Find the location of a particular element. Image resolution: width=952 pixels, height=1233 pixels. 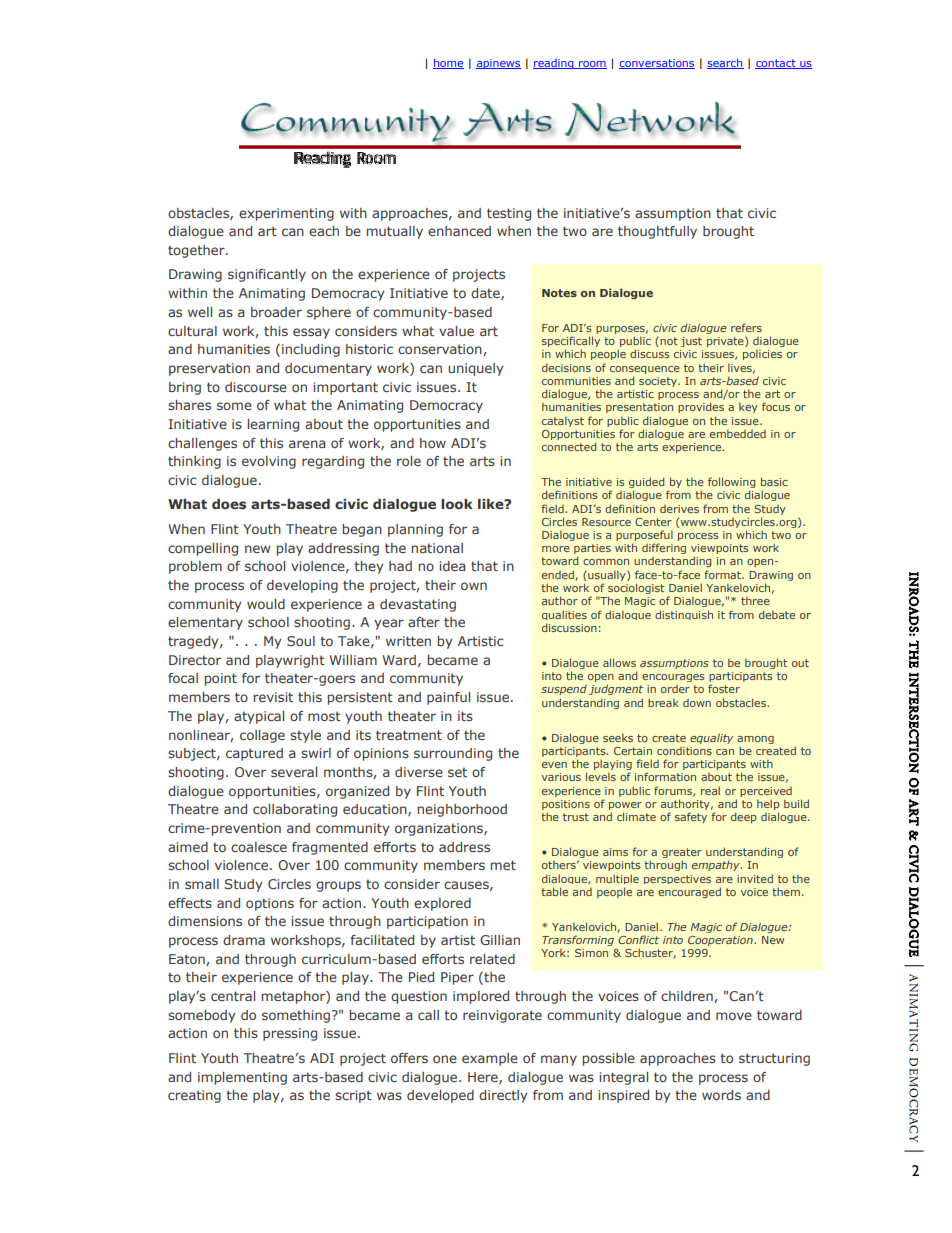

implementing is located at coordinates (242, 1078).
